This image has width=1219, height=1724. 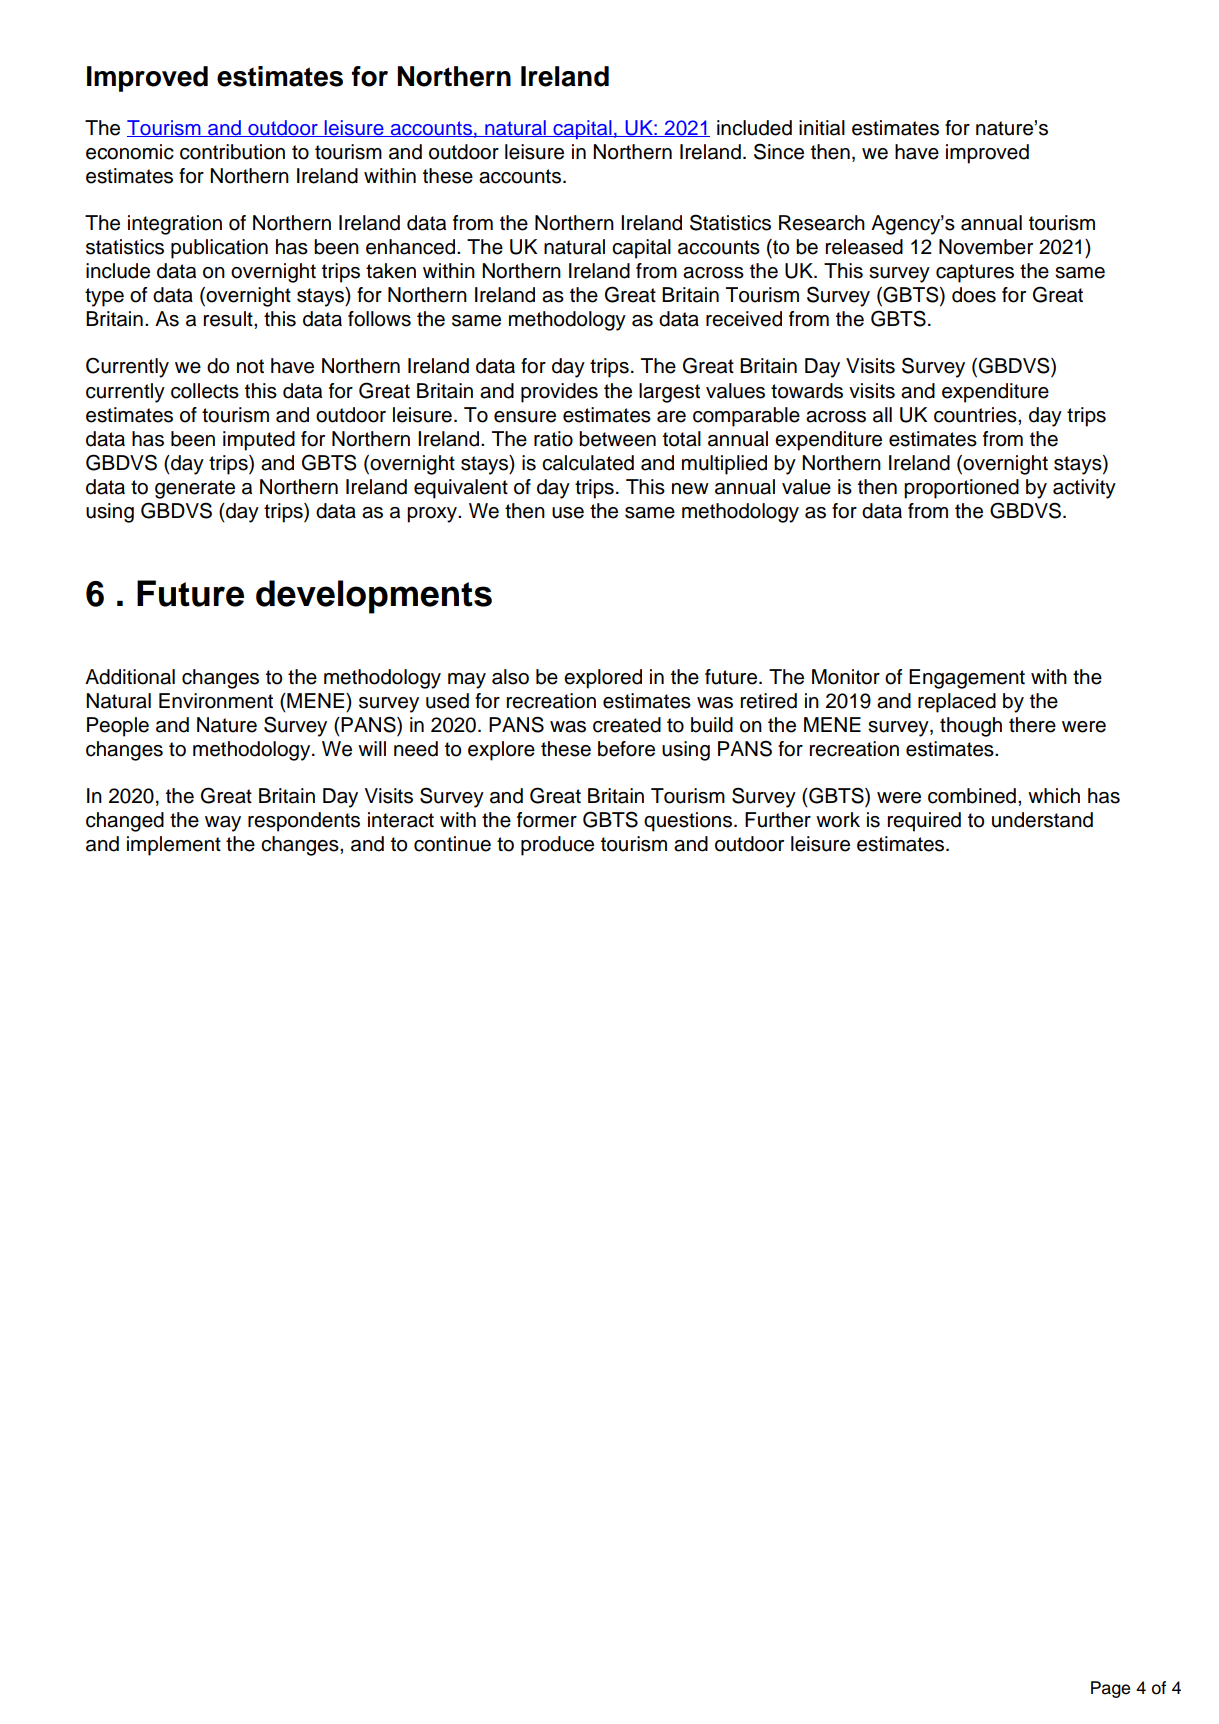 I want to click on Engagement, so click(x=967, y=679).
